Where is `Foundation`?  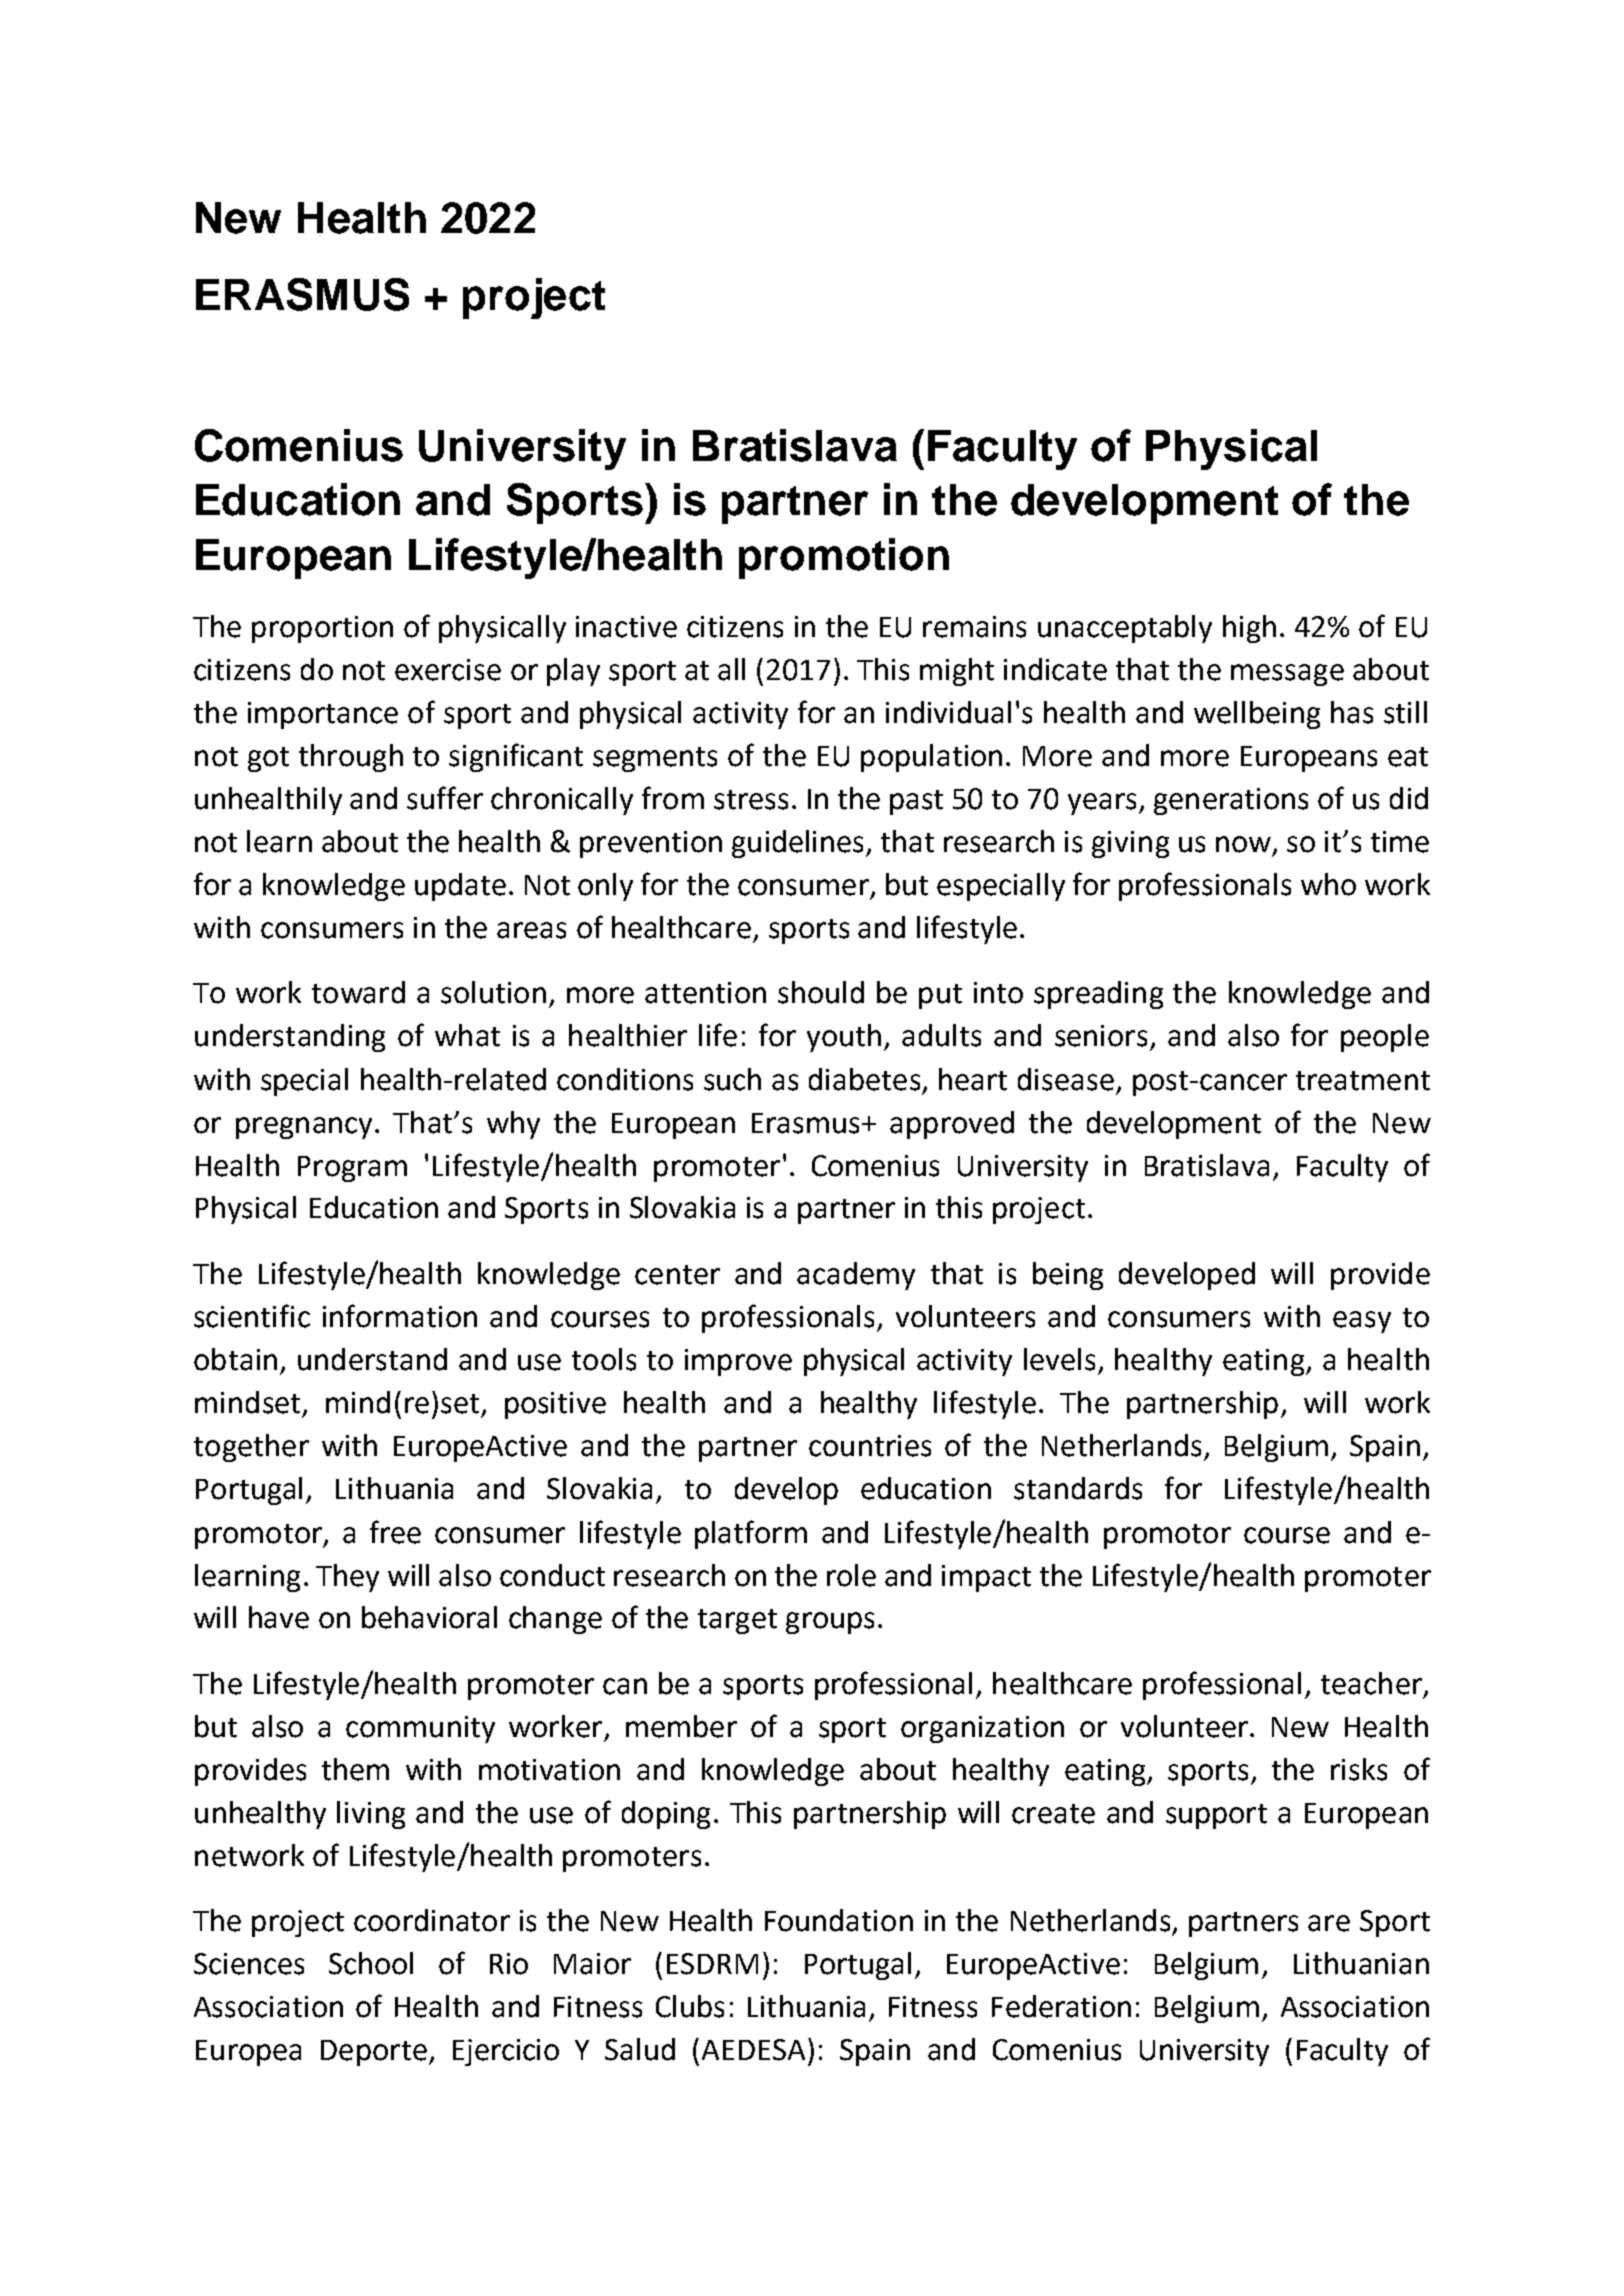
Foundation is located at coordinates (839, 1920).
